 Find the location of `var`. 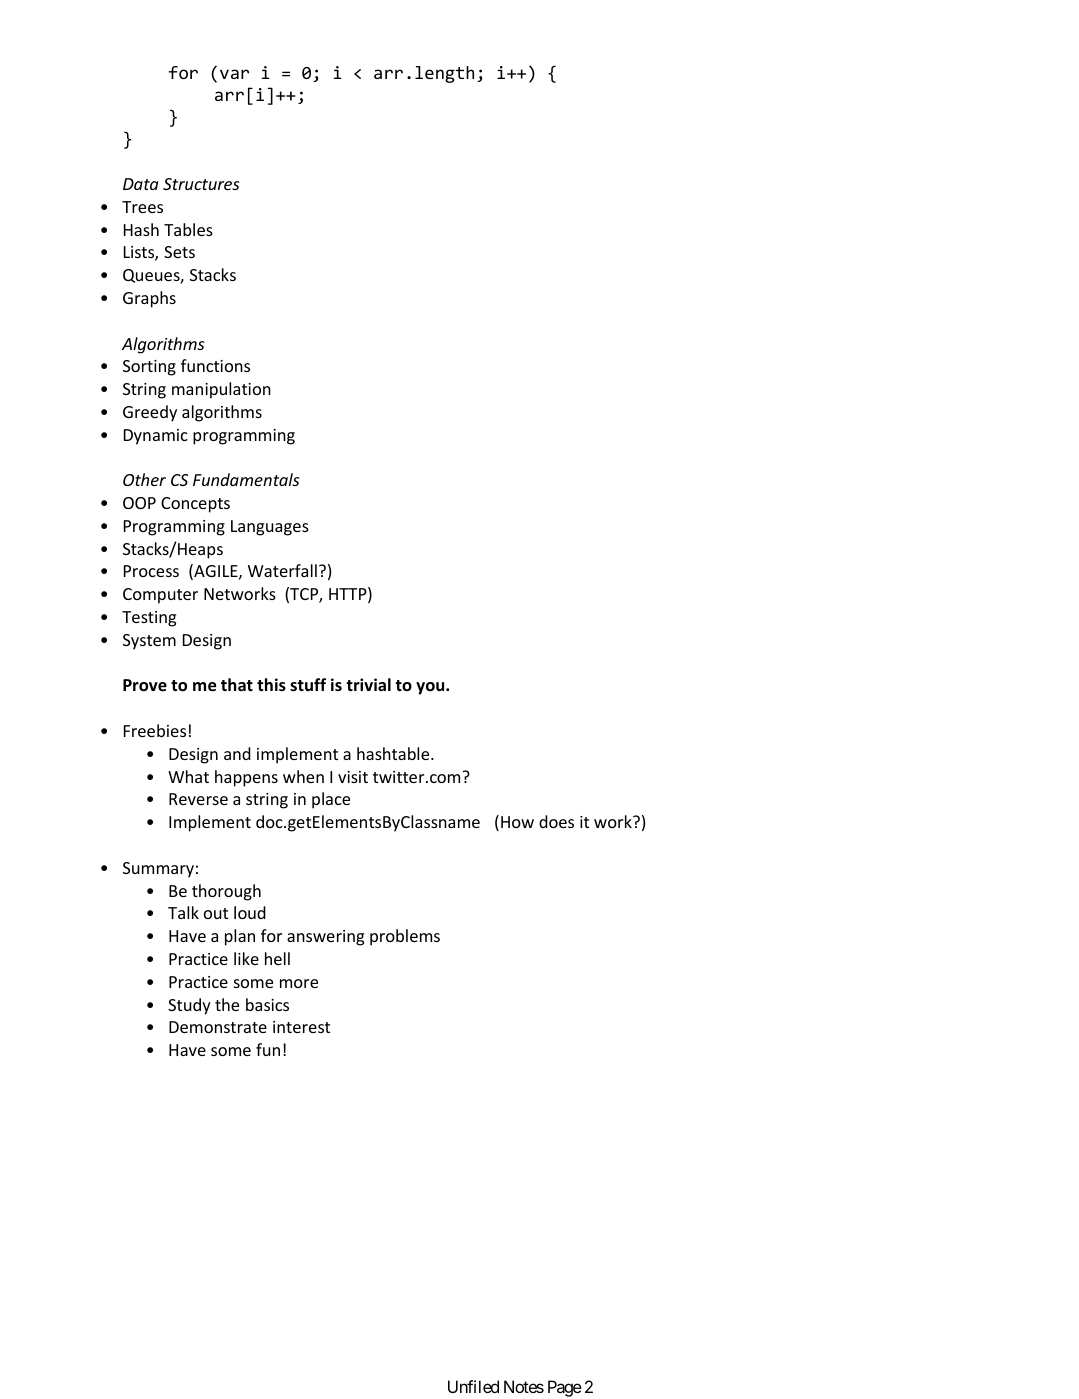

var is located at coordinates (234, 74).
